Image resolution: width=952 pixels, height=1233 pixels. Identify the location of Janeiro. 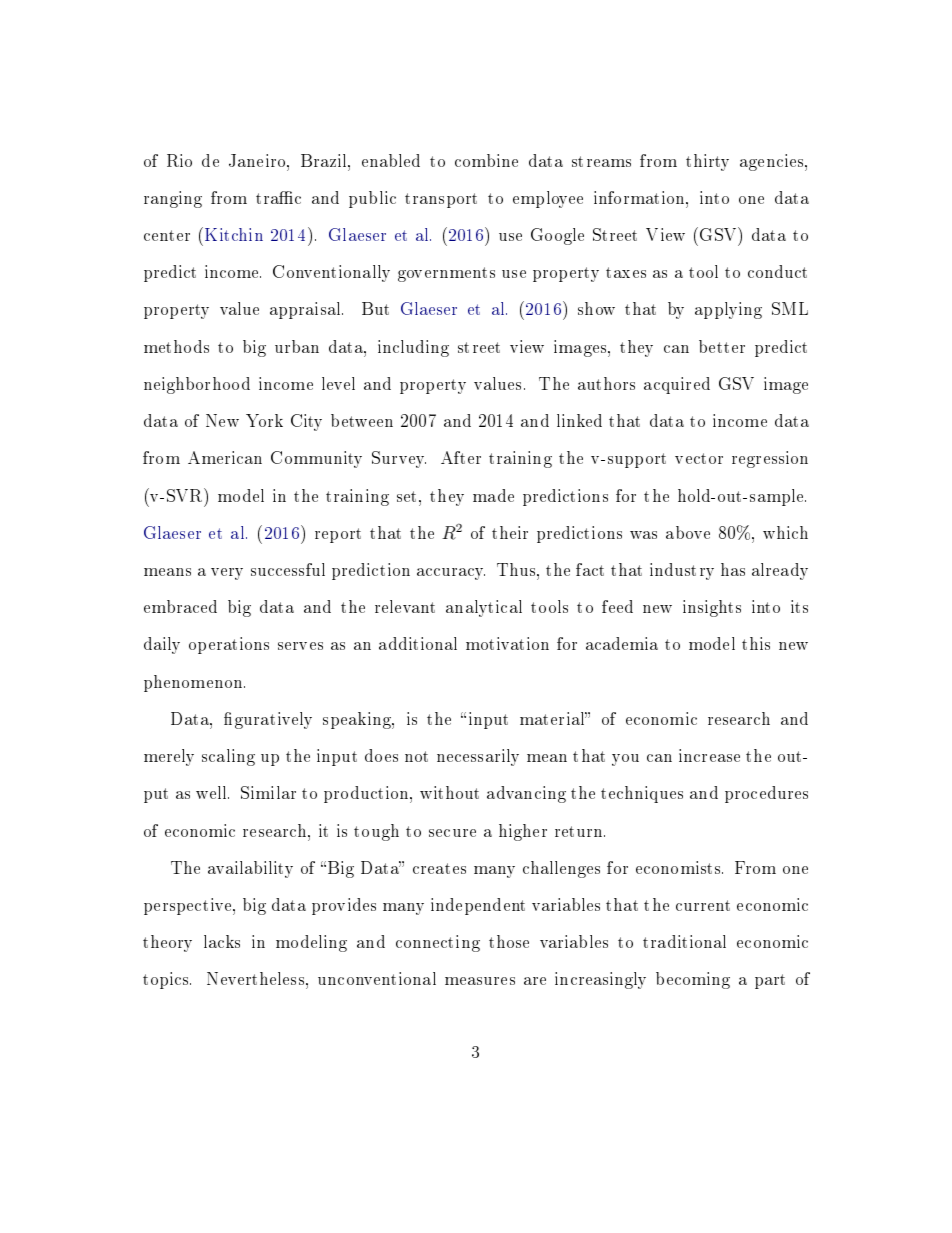
(258, 160).
